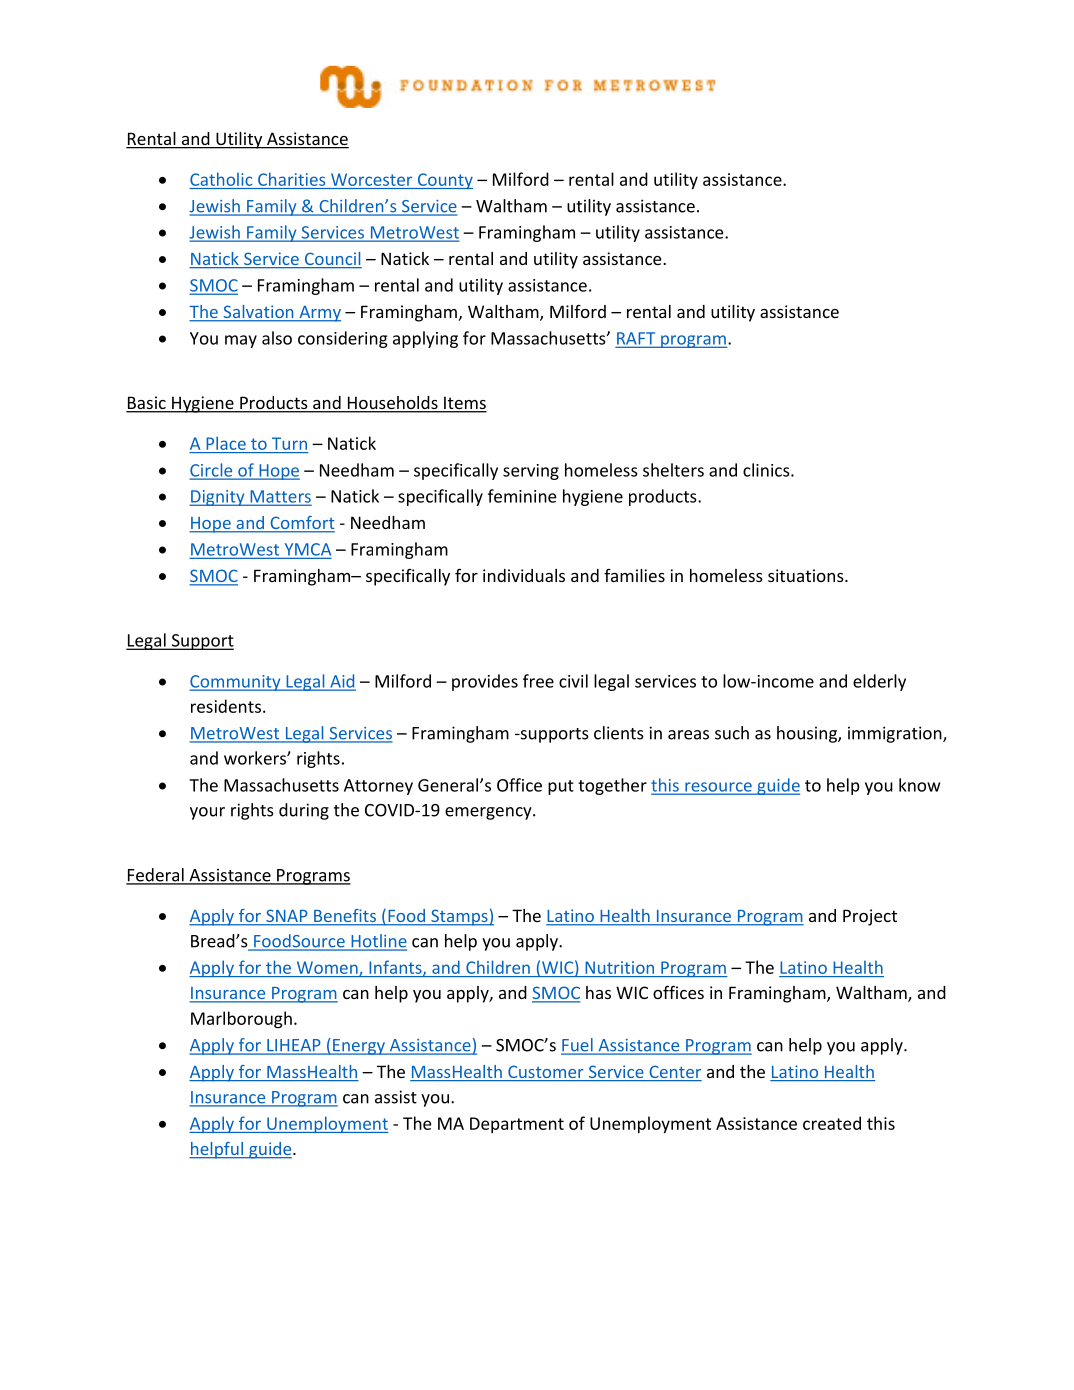  I want to click on created, so click(832, 1123).
